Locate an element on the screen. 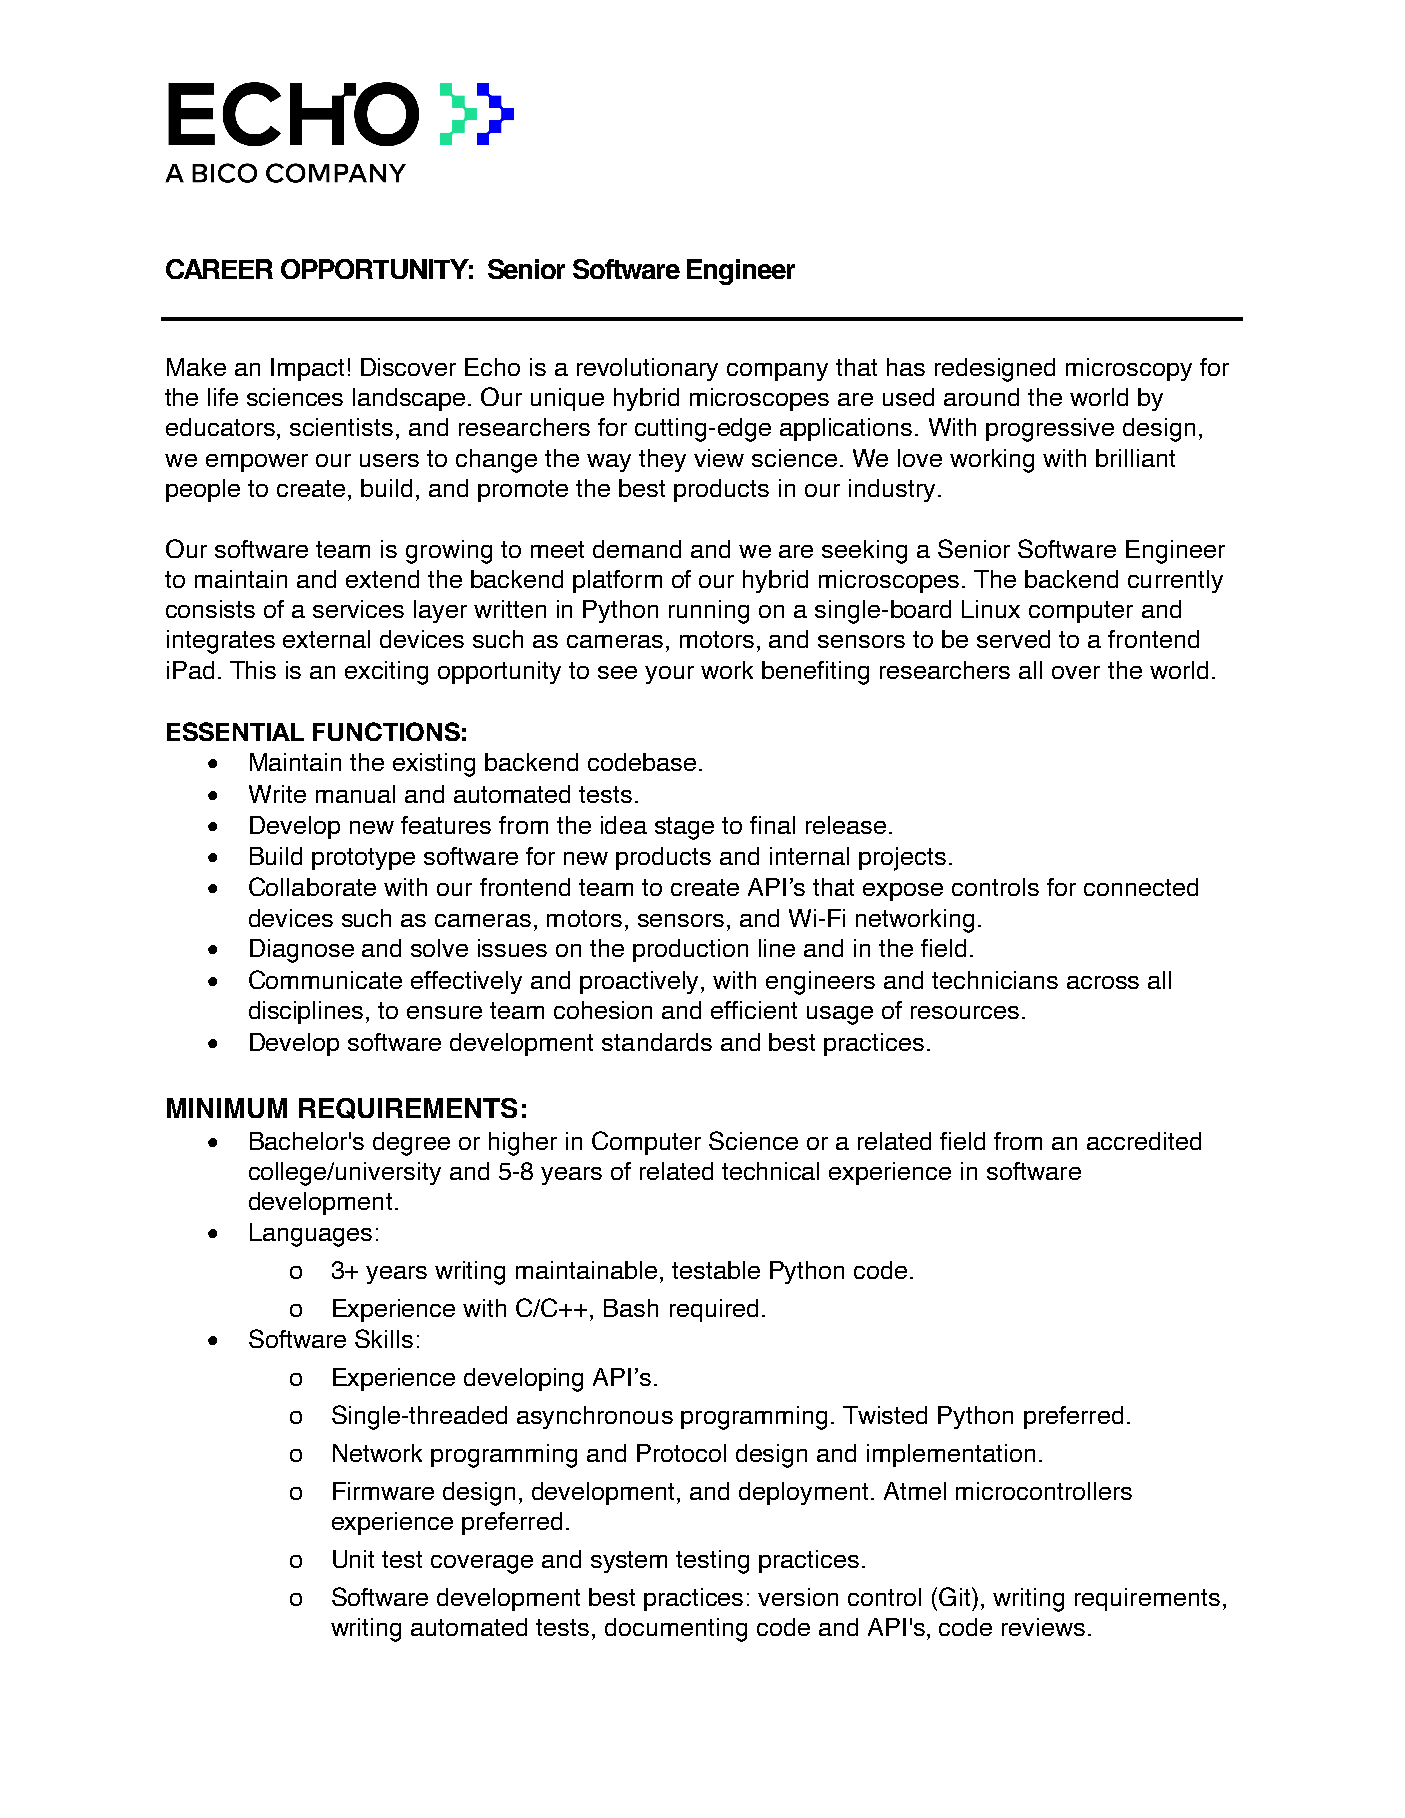 Image resolution: width=1405 pixels, height=1818 pixels. Firmware is located at coordinates (383, 1491).
